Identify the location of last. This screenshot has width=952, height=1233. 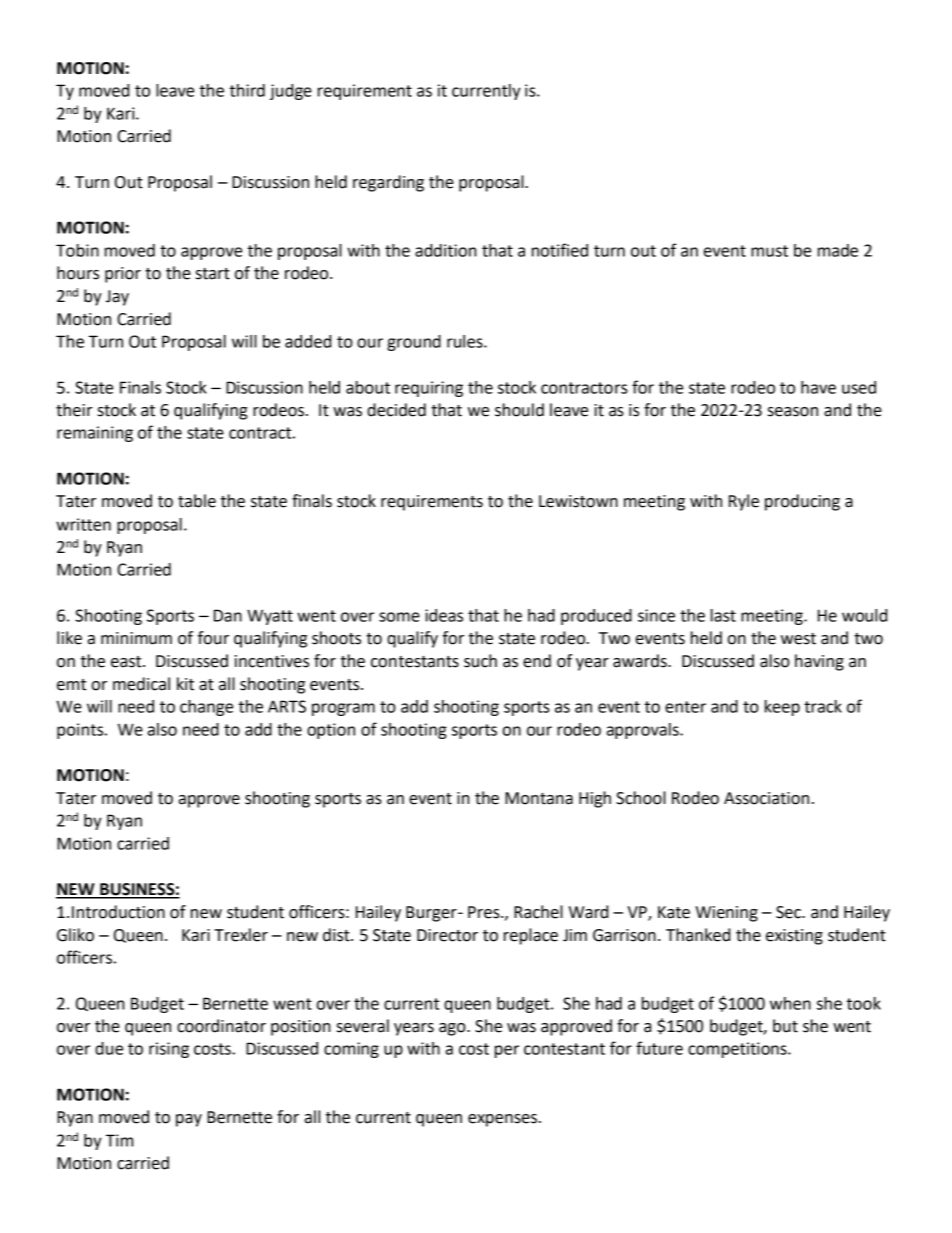
(723, 615).
